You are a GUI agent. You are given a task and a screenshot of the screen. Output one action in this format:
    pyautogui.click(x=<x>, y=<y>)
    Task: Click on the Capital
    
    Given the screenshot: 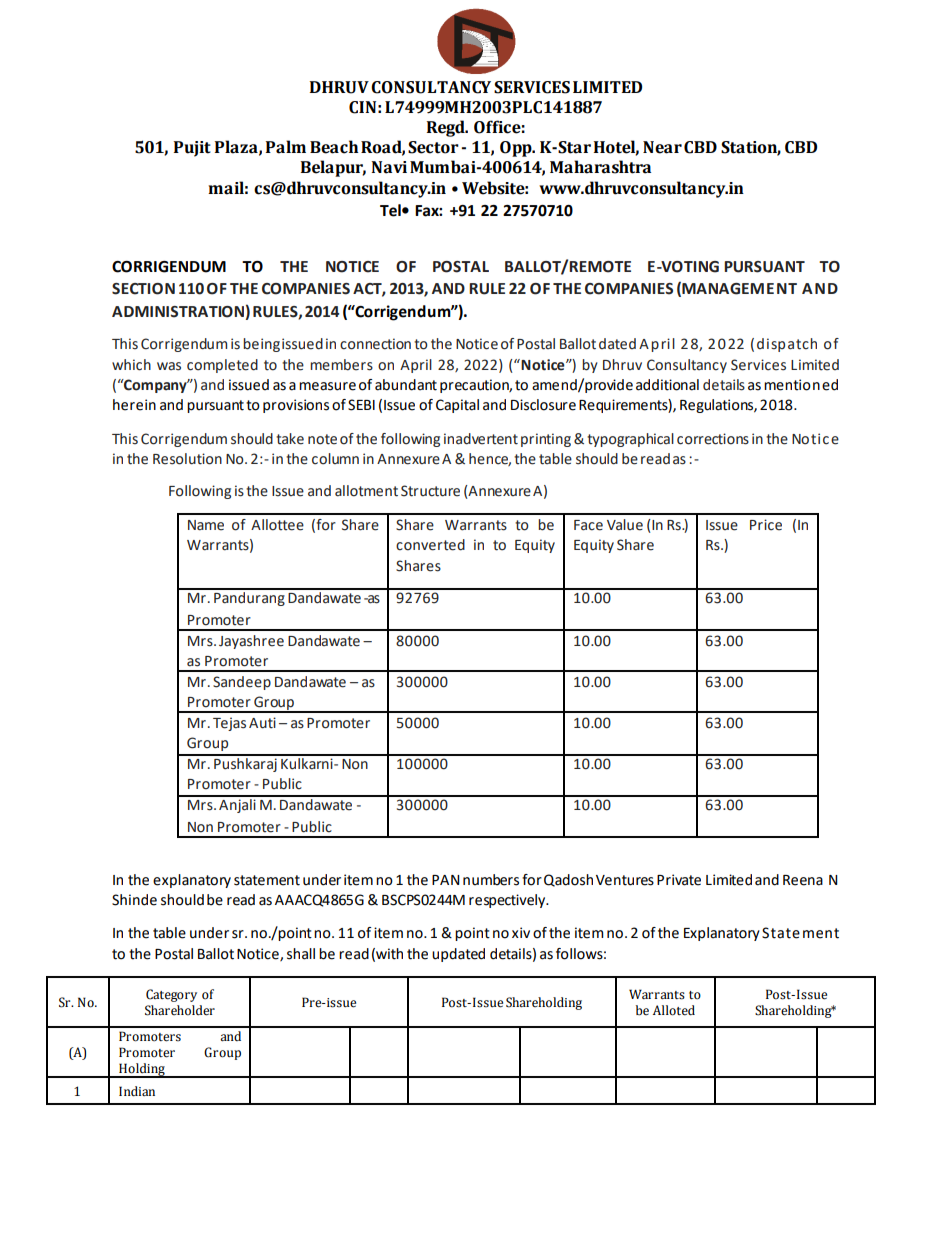 What is the action you would take?
    pyautogui.click(x=457, y=406)
